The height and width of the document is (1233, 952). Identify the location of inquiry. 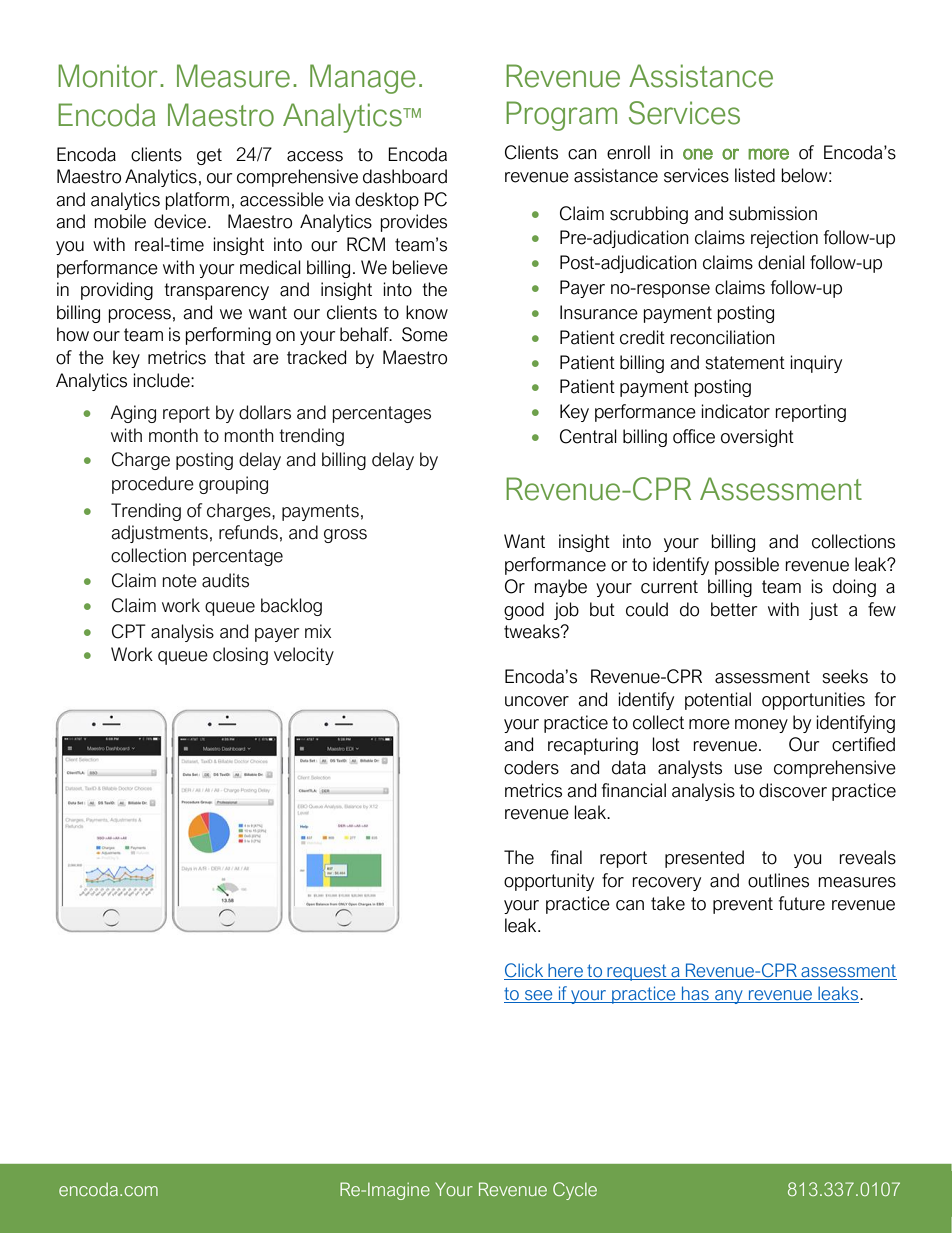
(816, 364).
